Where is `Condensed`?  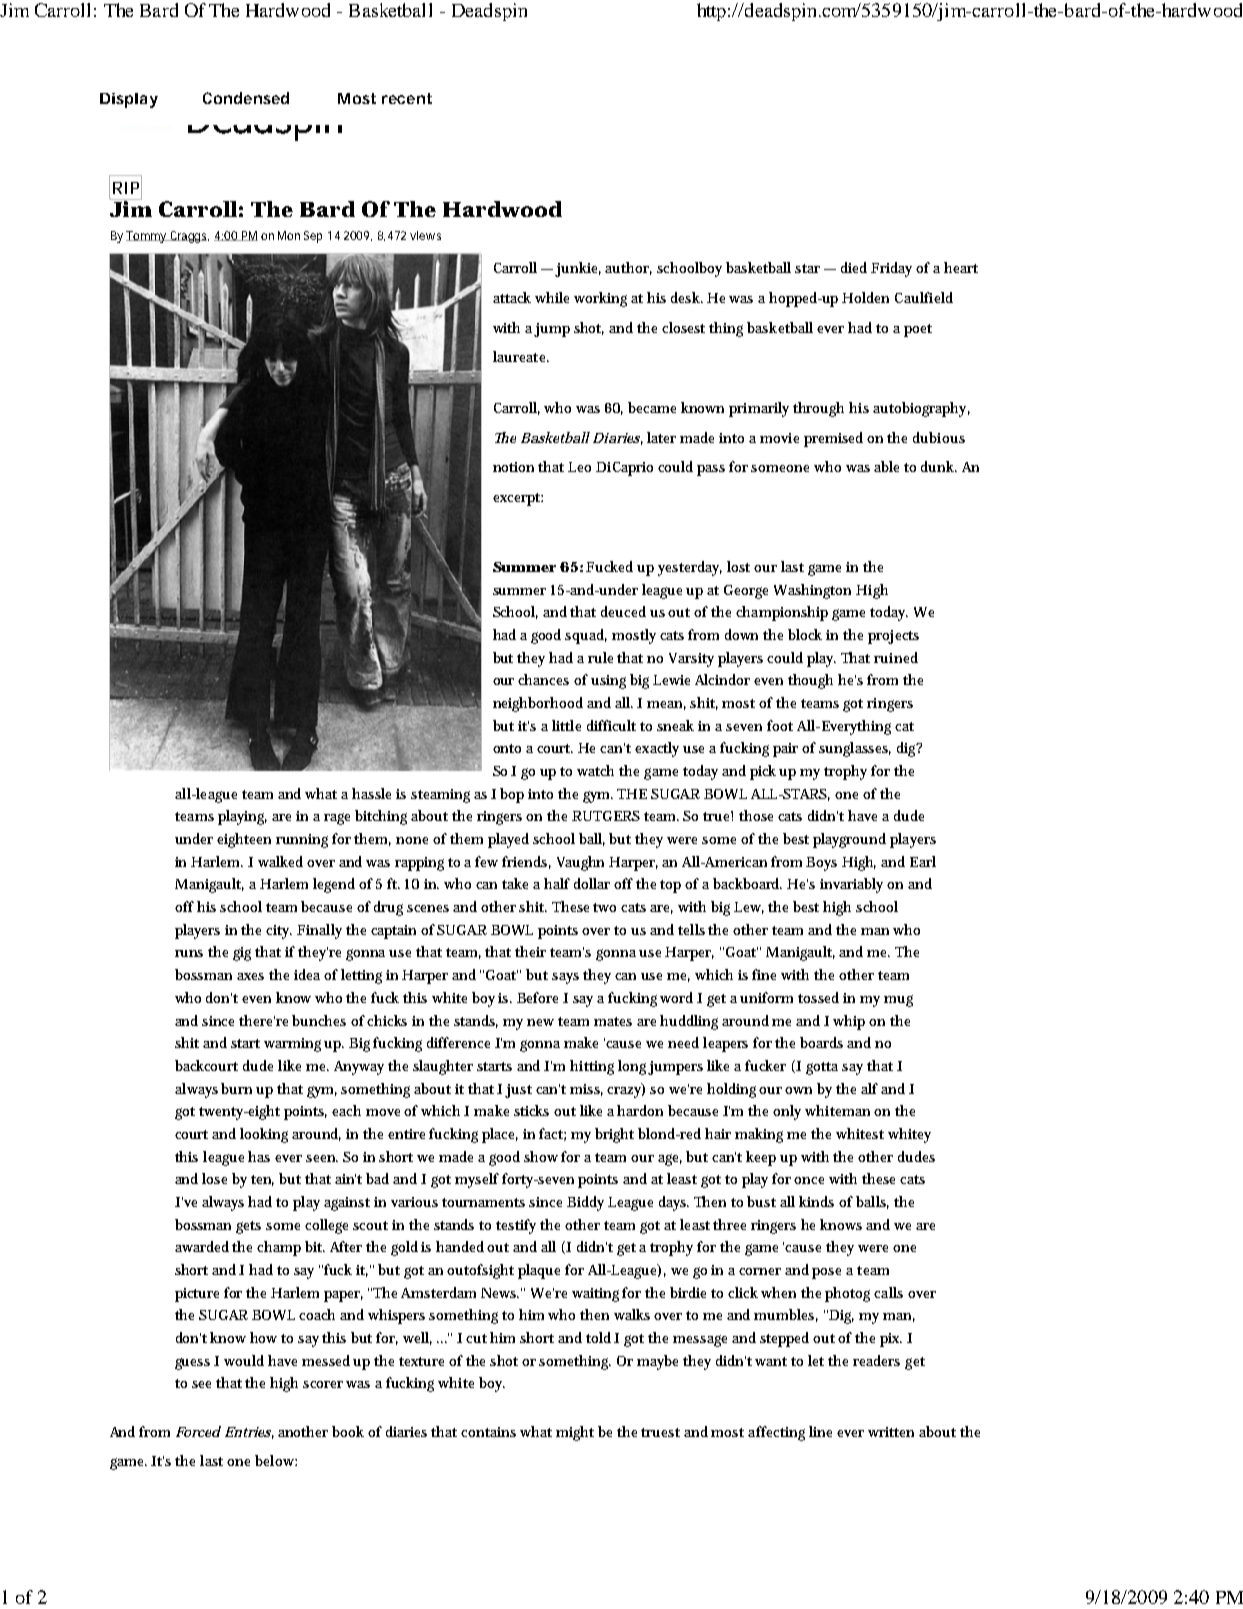
Condensed is located at coordinates (246, 98).
